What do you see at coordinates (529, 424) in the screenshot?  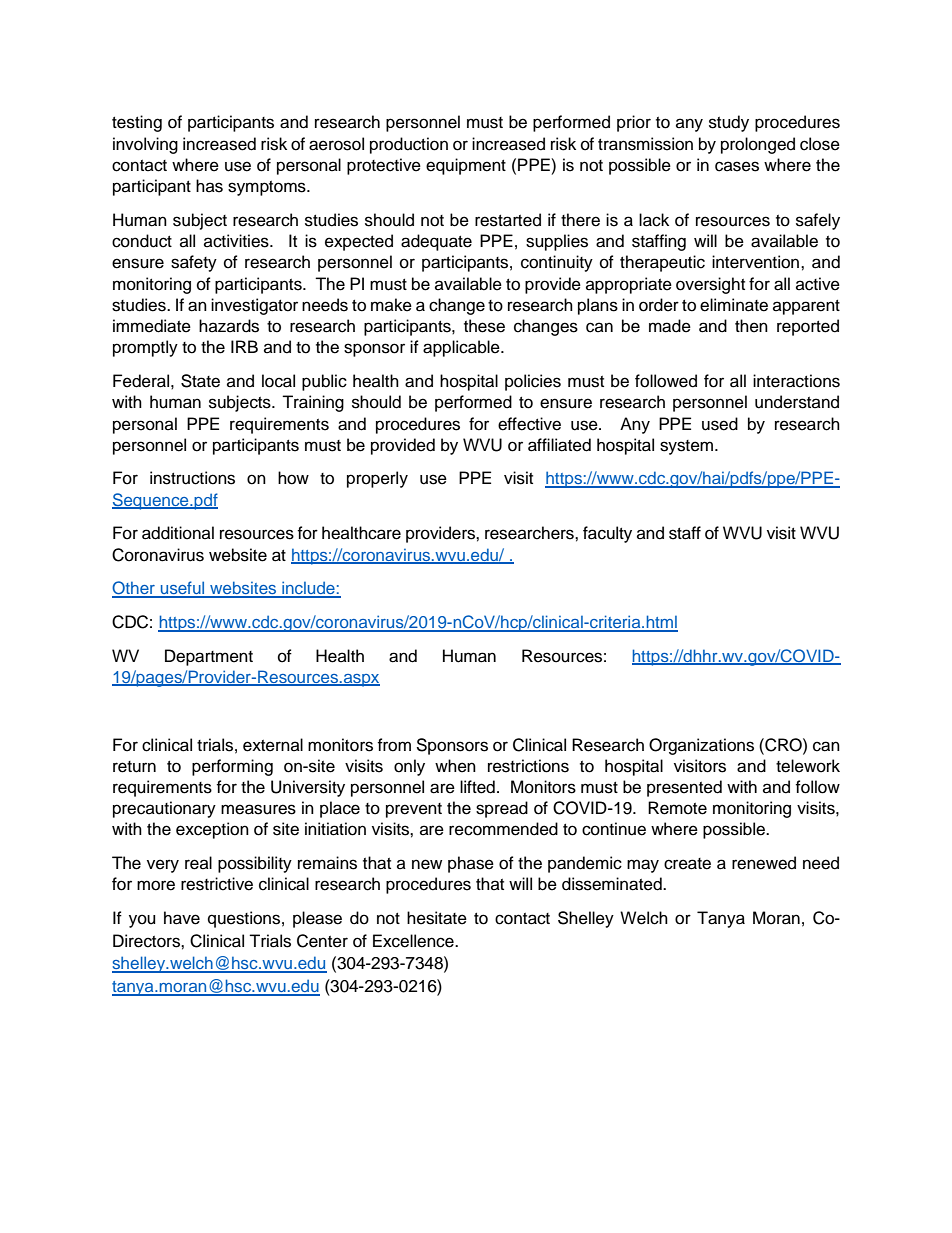 I see `effective` at bounding box center [529, 424].
